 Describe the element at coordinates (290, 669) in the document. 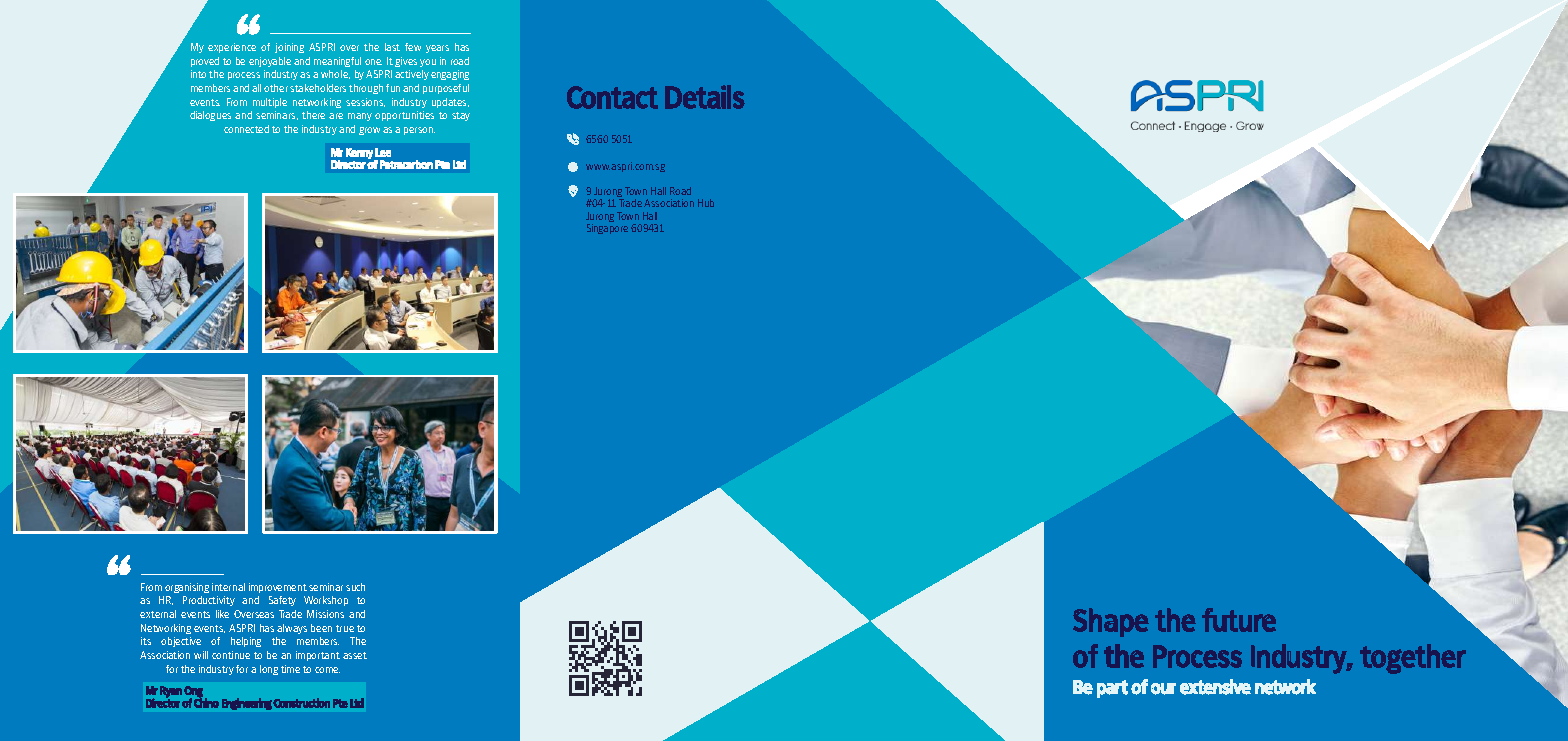

I see `time` at that location.
